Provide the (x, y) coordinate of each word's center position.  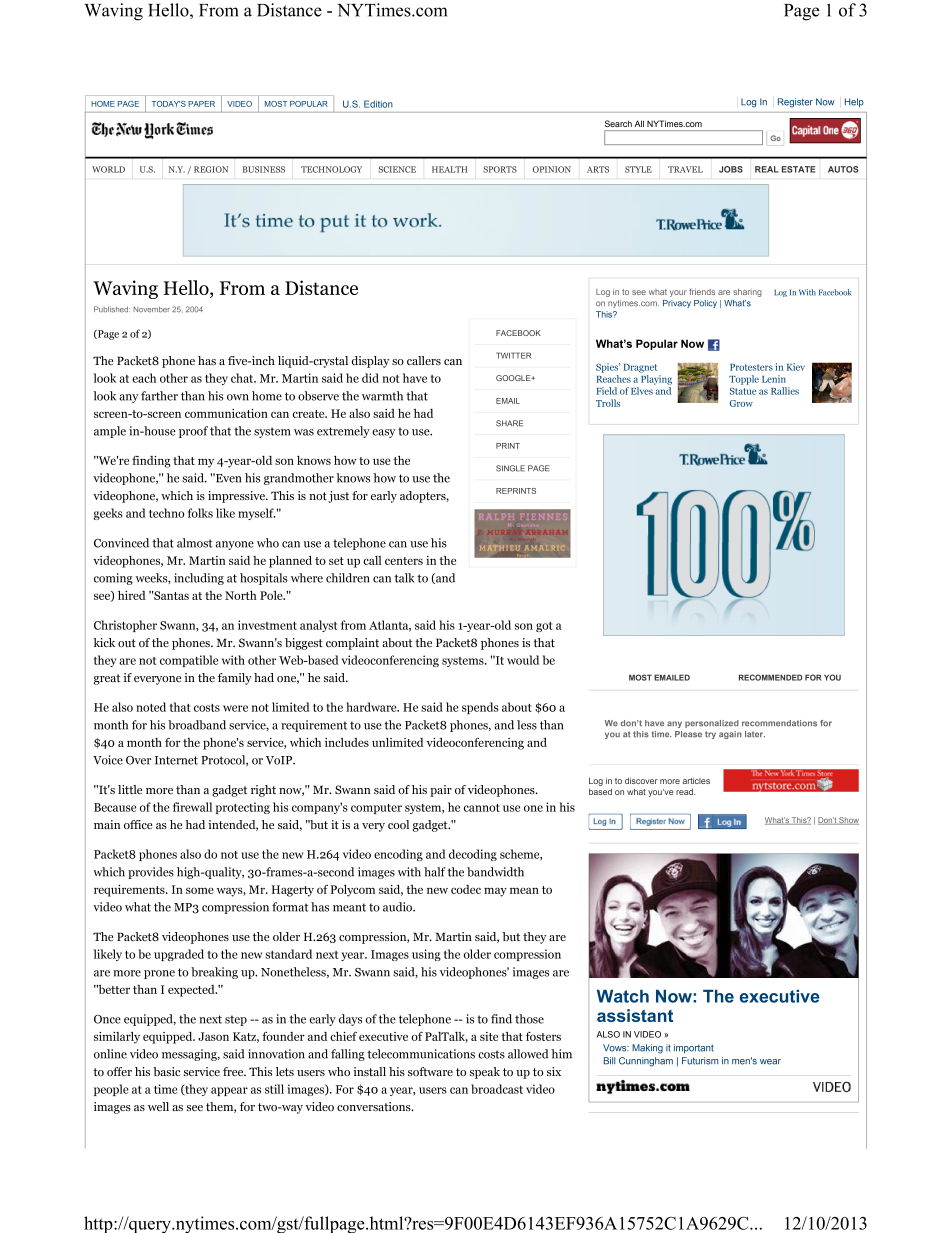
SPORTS (500, 169)
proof (193, 432)
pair (441, 791)
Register (795, 103)
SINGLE (510, 468)
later (755, 734)
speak (485, 1073)
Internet (176, 760)
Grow (741, 403)
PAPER (201, 104)
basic (166, 1071)
